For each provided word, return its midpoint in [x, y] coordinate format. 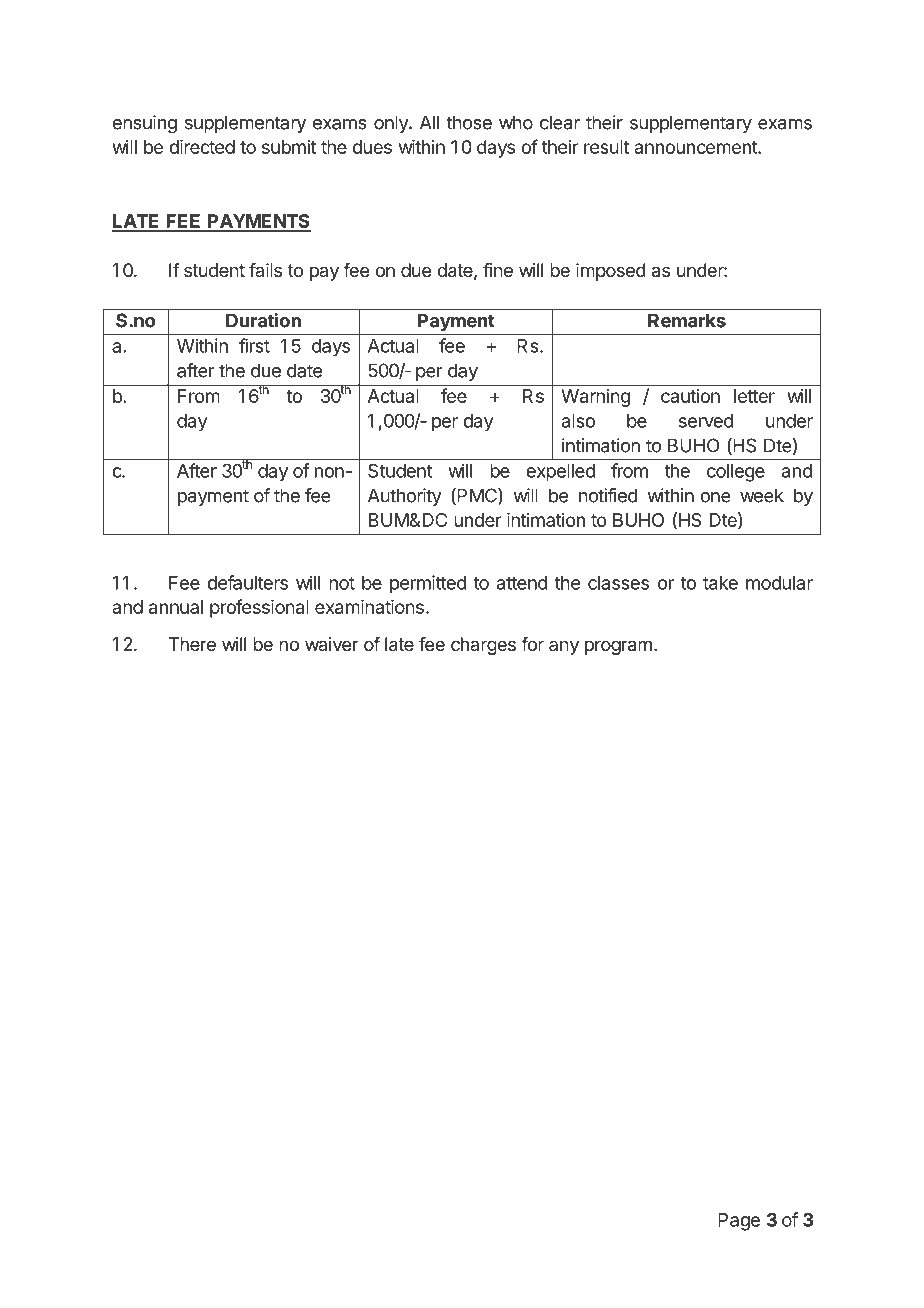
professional [259, 608]
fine [498, 270]
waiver [332, 644]
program [618, 647]
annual [176, 607]
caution [690, 396]
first [254, 345]
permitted [428, 584]
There [192, 644]
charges [483, 646]
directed [202, 147]
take [720, 583]
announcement [696, 147]
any [564, 647]
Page [739, 1222]
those [469, 122]
